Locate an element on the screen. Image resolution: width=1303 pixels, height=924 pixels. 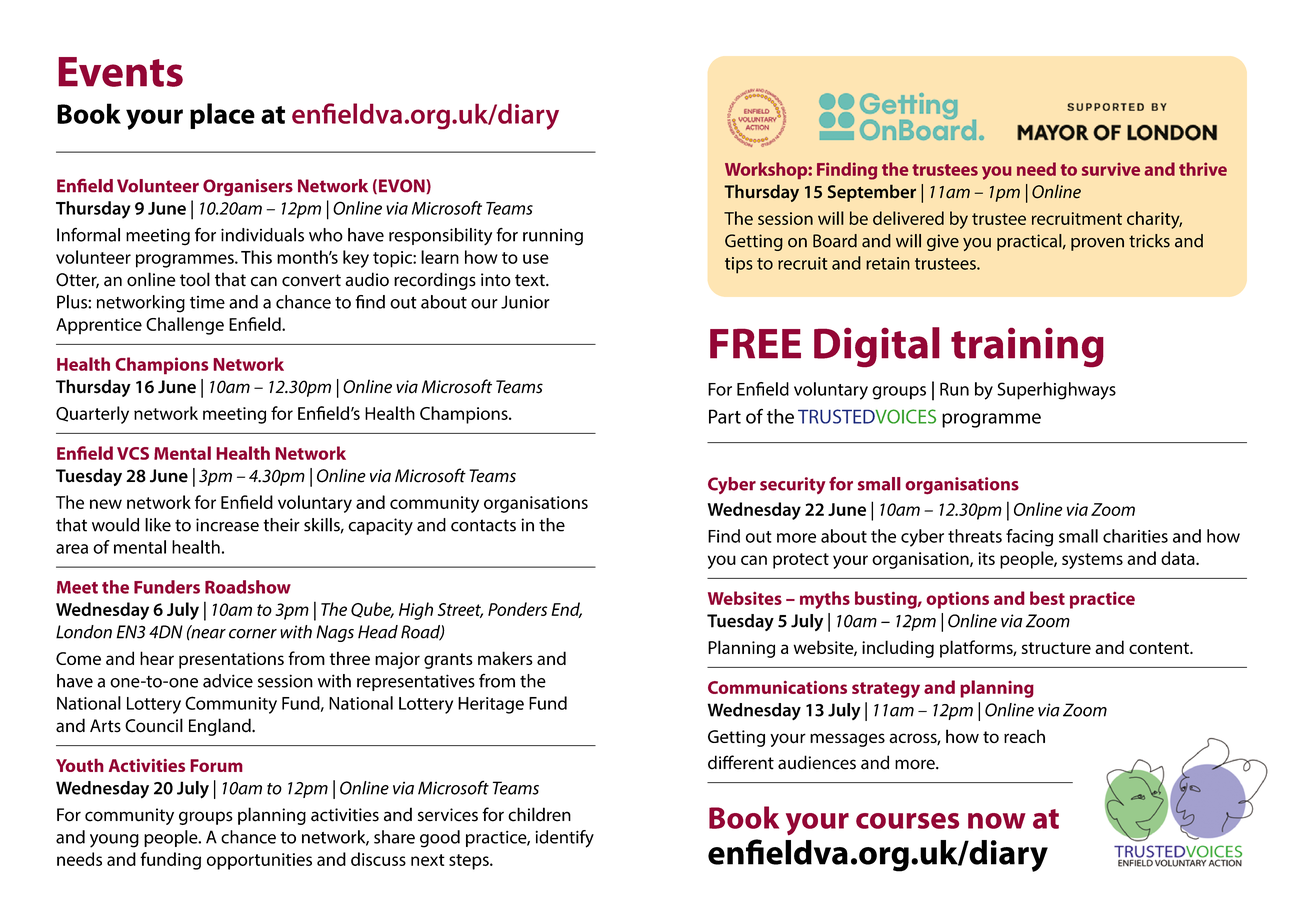
VCS is located at coordinates (133, 453).
